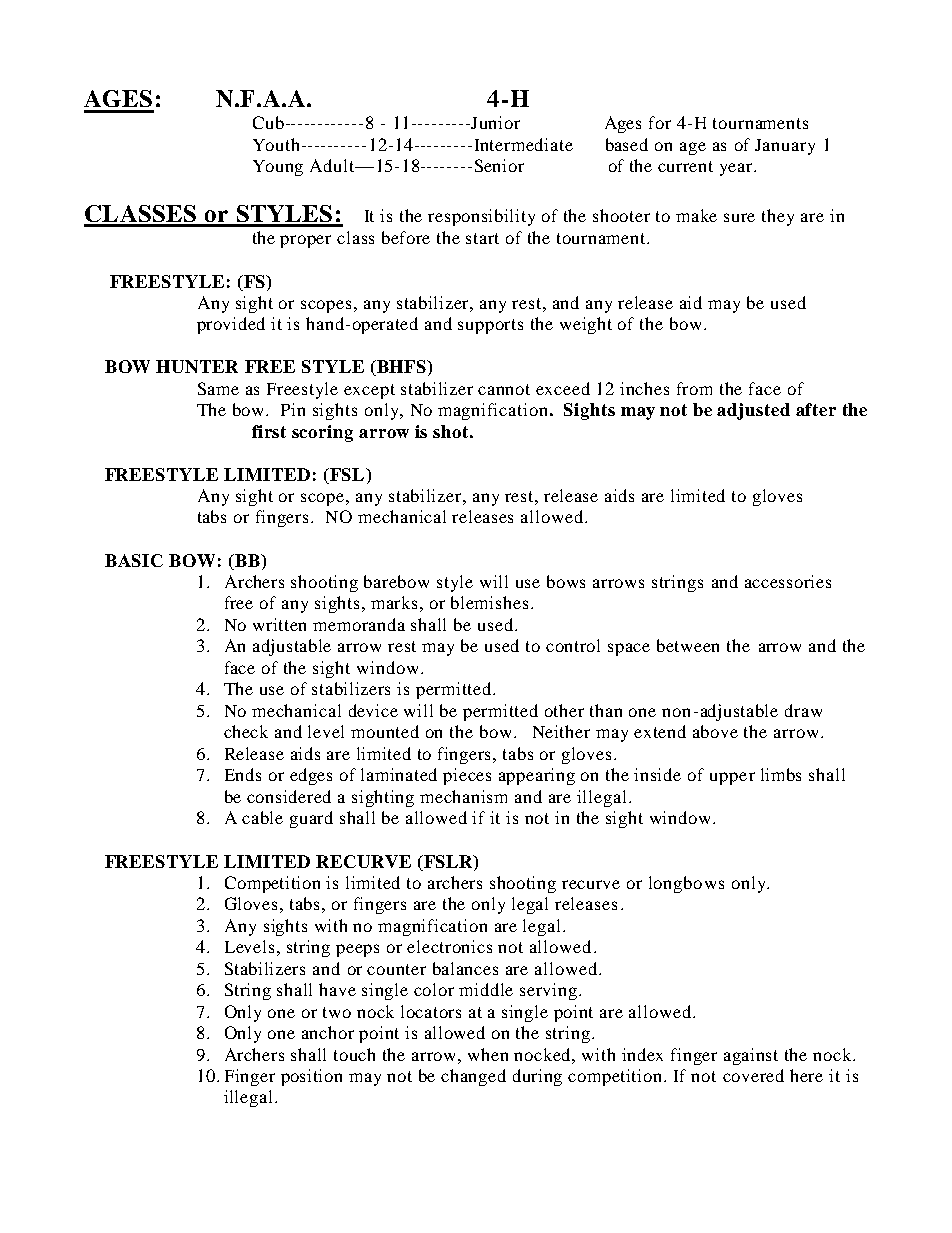 The image size is (952, 1233). What do you see at coordinates (737, 169) in the image?
I see `year` at bounding box center [737, 169].
